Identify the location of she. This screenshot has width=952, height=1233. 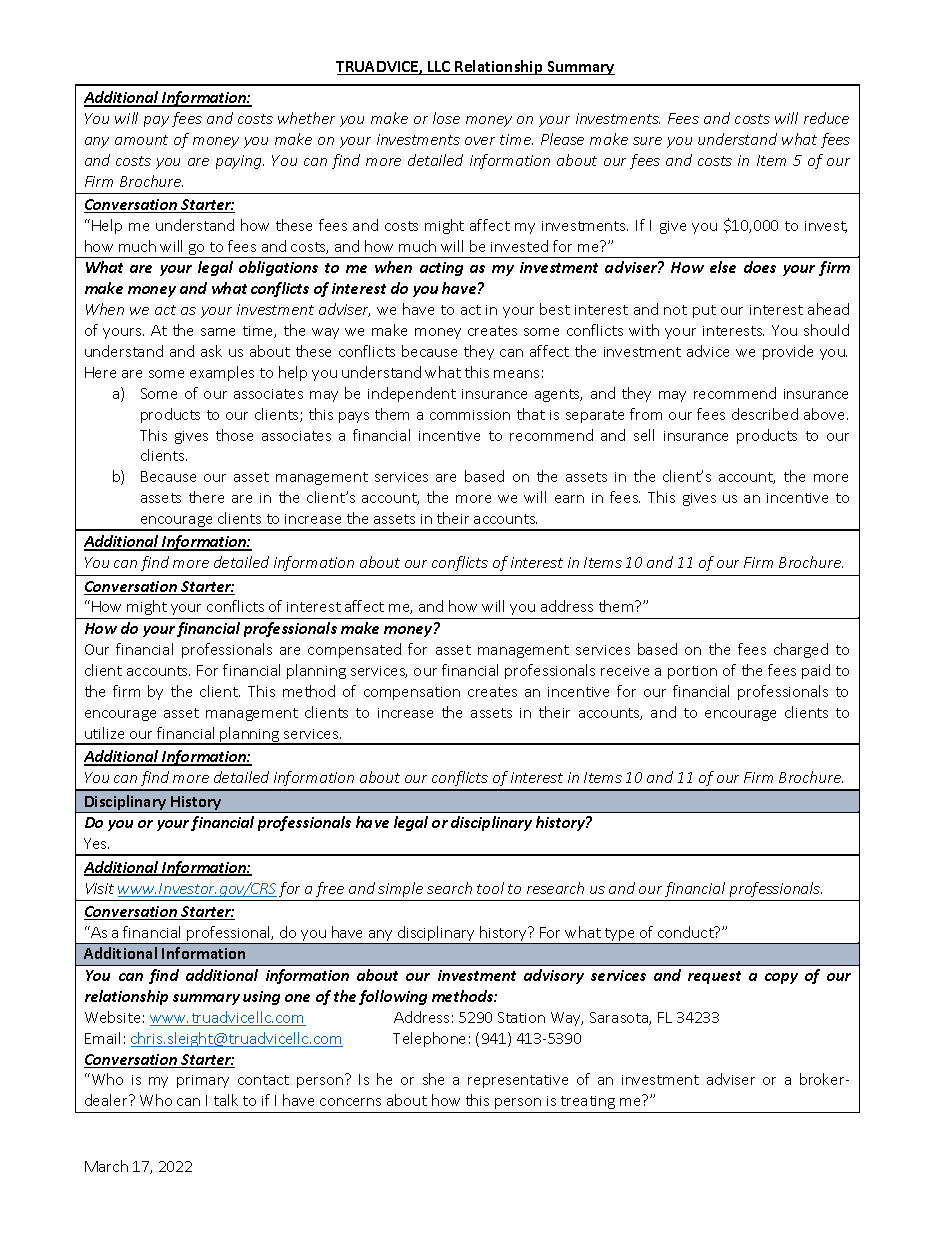
(433, 1079).
